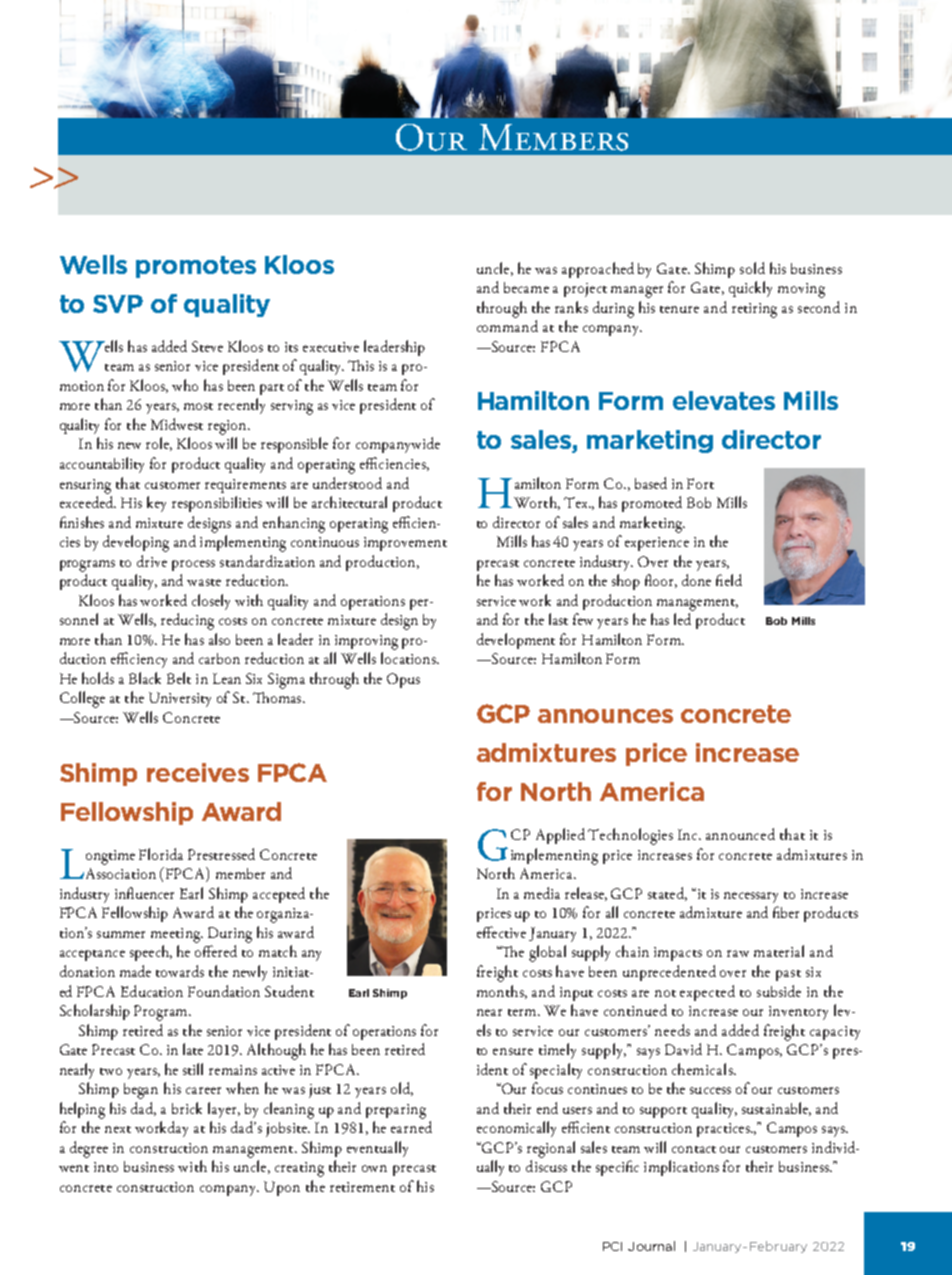 The height and width of the screenshot is (1275, 952). Describe the element at coordinates (193, 1049) in the screenshot. I see `late` at that location.
